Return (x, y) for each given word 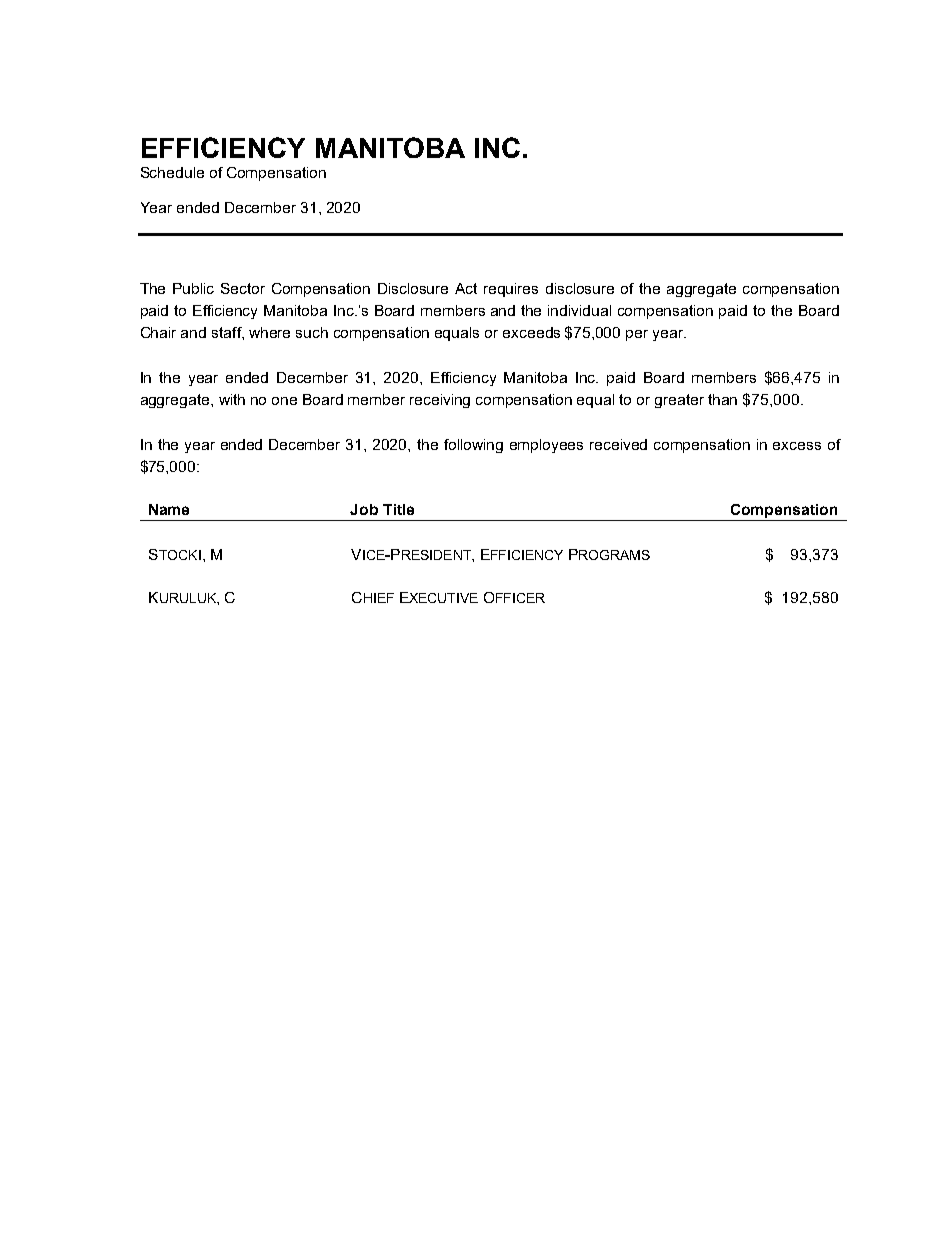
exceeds (531, 332)
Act (466, 288)
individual (579, 310)
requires (511, 290)
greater (679, 401)
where (269, 332)
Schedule (172, 172)
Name (169, 509)
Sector (243, 288)
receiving (440, 401)
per (637, 335)
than (722, 399)
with (232, 399)
